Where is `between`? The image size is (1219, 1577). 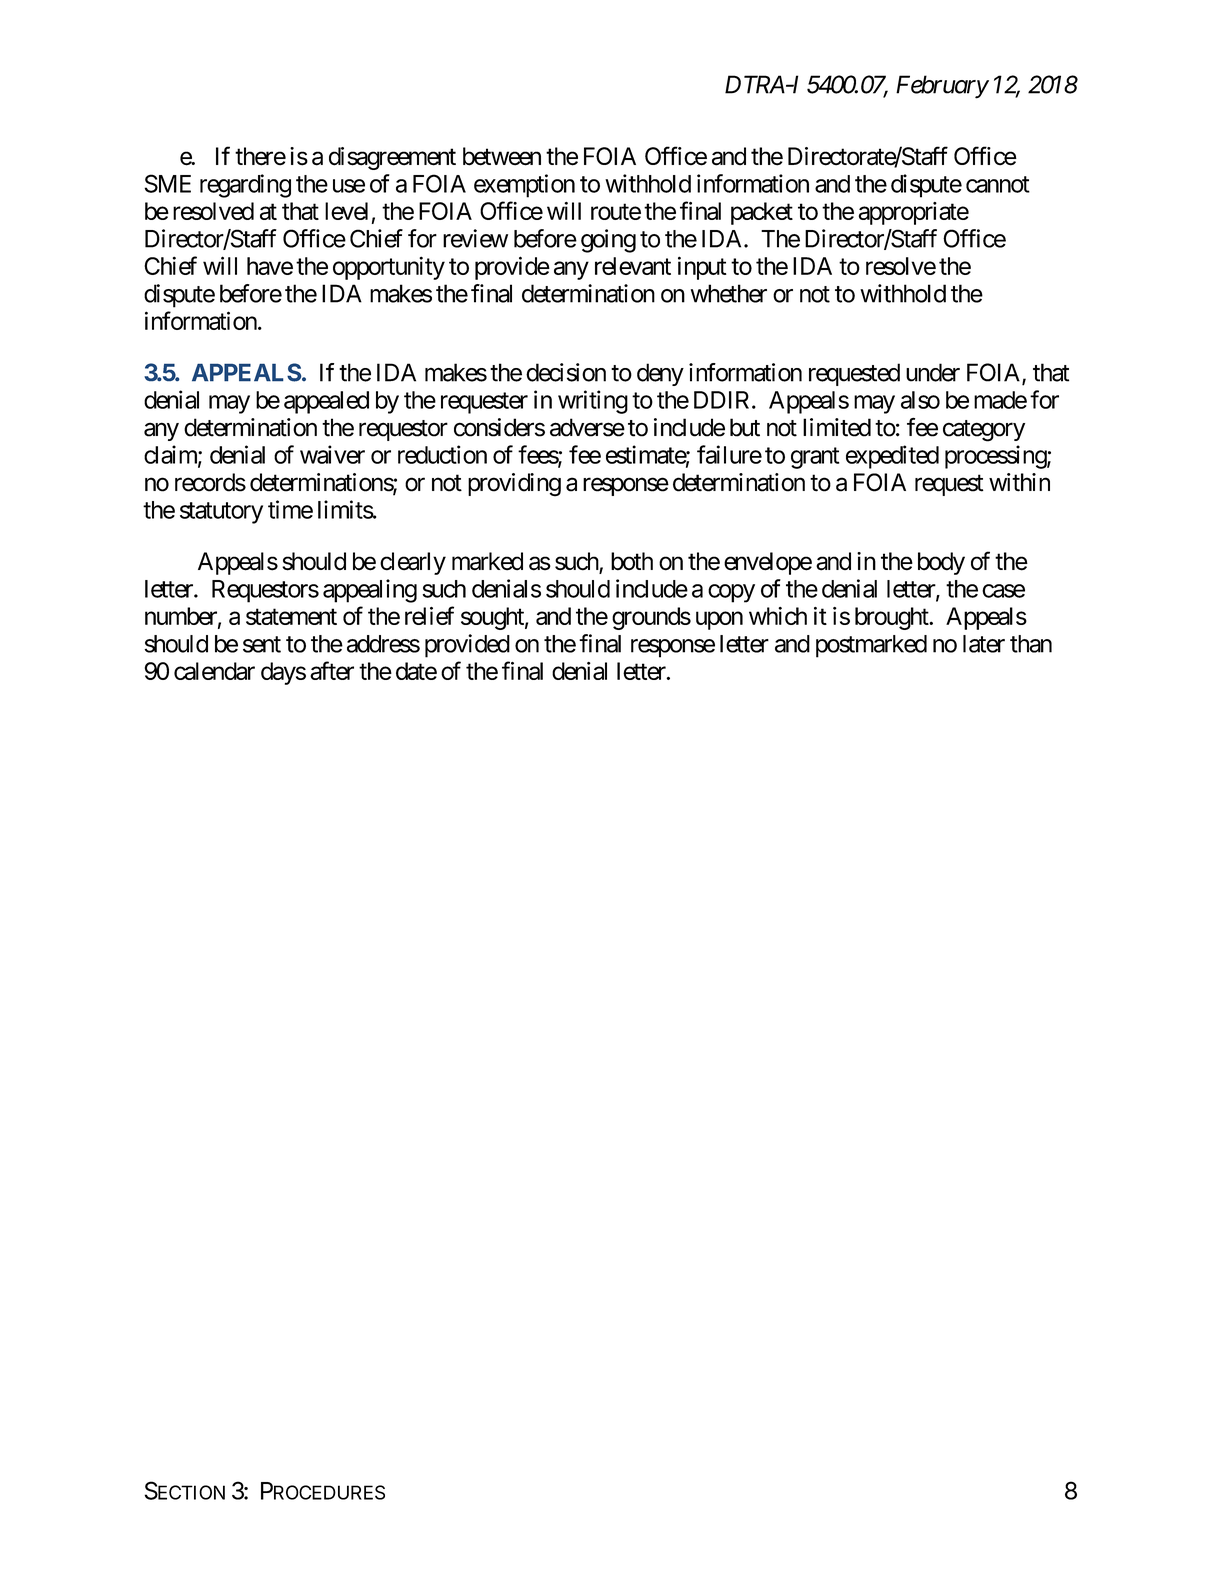 between is located at coordinates (502, 156).
